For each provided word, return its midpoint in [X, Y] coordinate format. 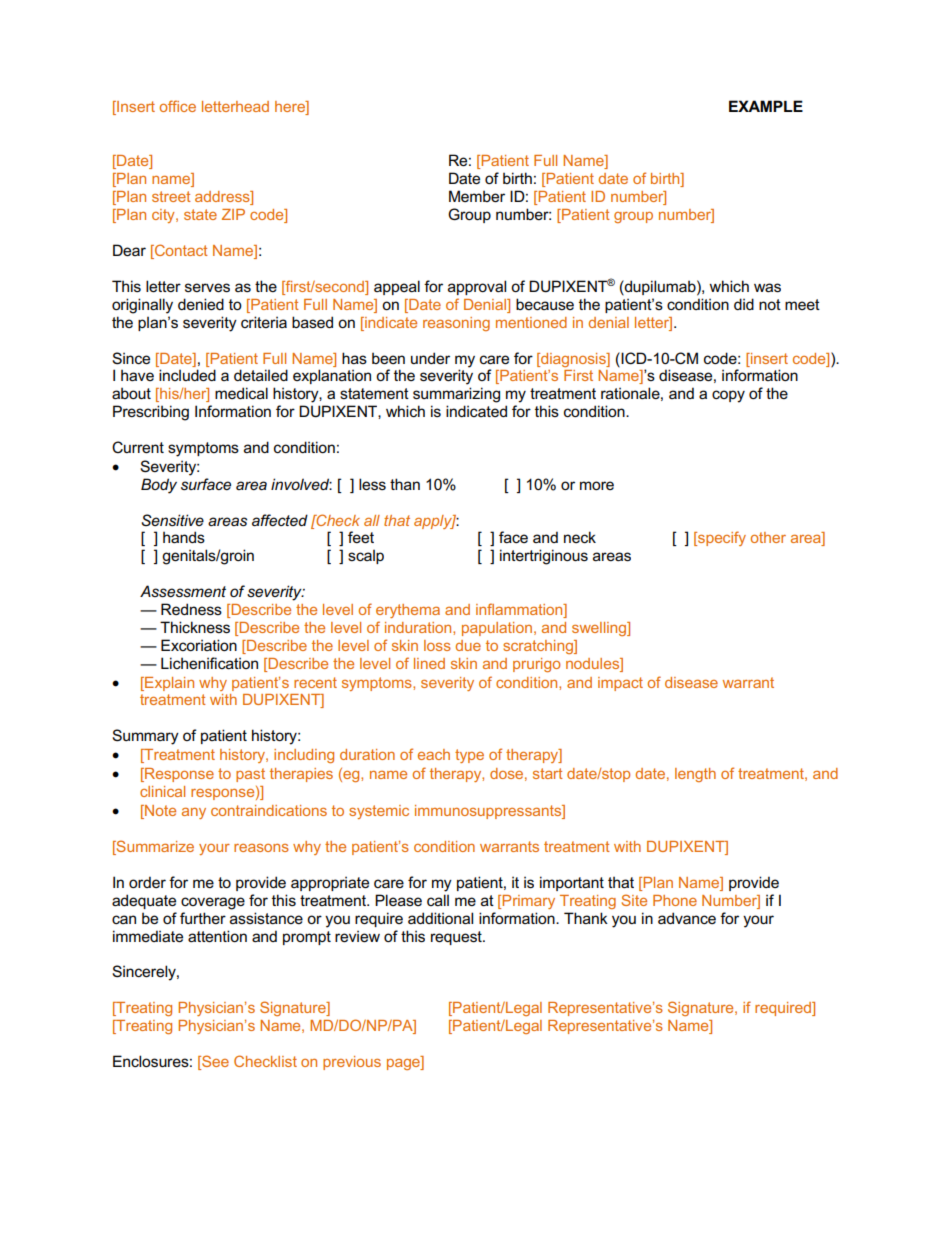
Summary [145, 737]
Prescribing [151, 413]
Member [477, 196]
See [214, 1061]
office [177, 106]
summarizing [456, 395]
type [469, 756]
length [695, 775]
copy [728, 396]
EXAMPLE [766, 106]
